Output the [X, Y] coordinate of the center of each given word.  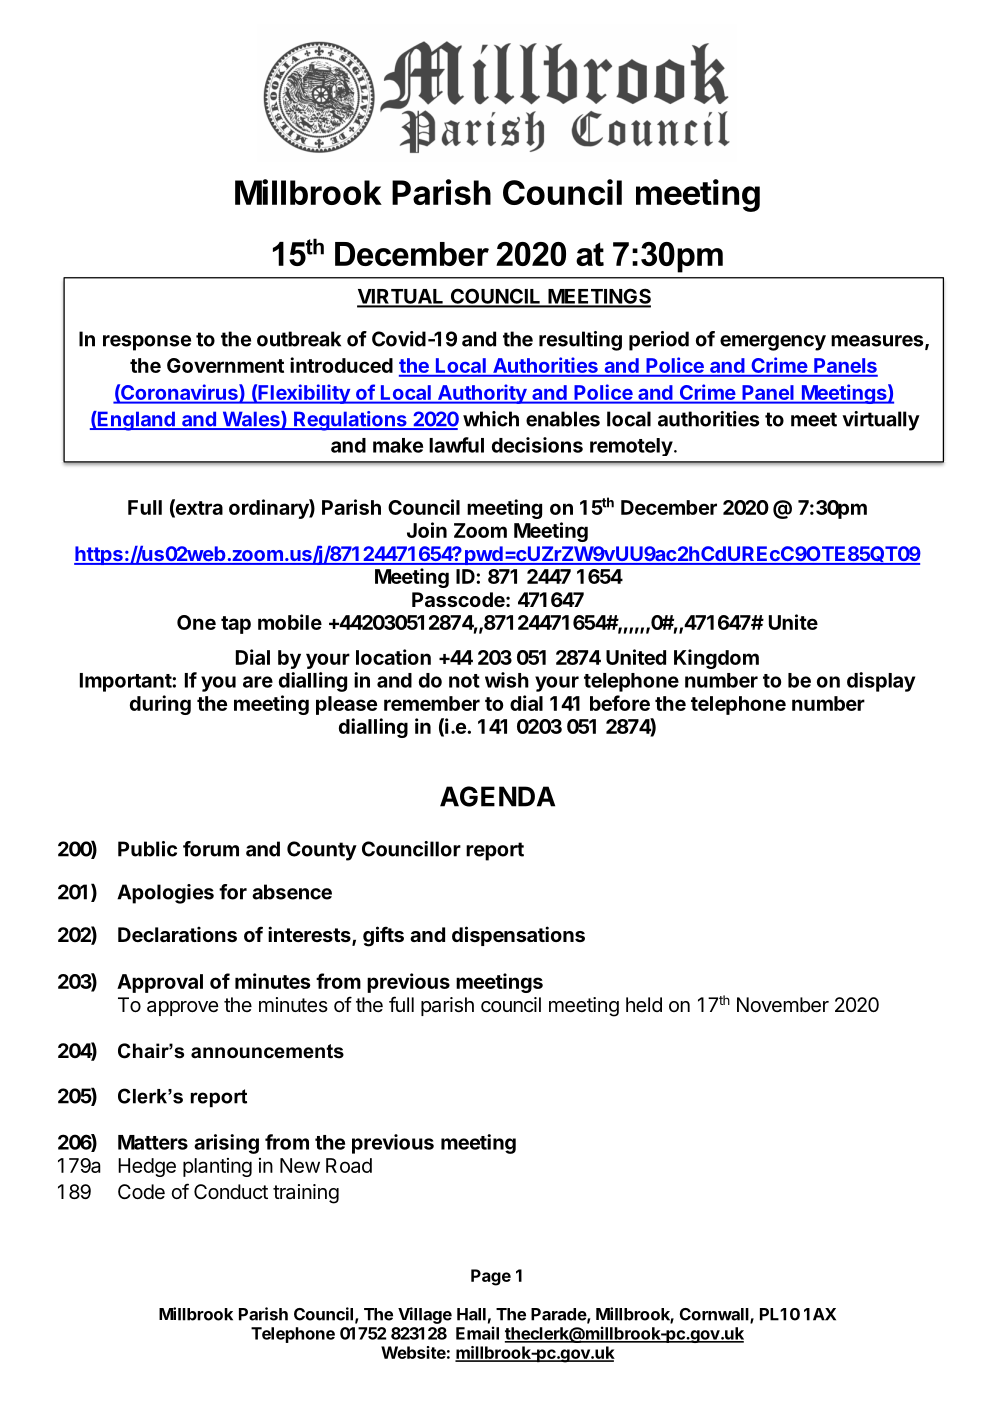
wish [507, 680]
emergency [773, 343]
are [258, 682]
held [644, 1004]
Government [225, 365]
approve [182, 1008]
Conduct [231, 1191]
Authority [482, 394]
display [881, 682]
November [783, 1005]
